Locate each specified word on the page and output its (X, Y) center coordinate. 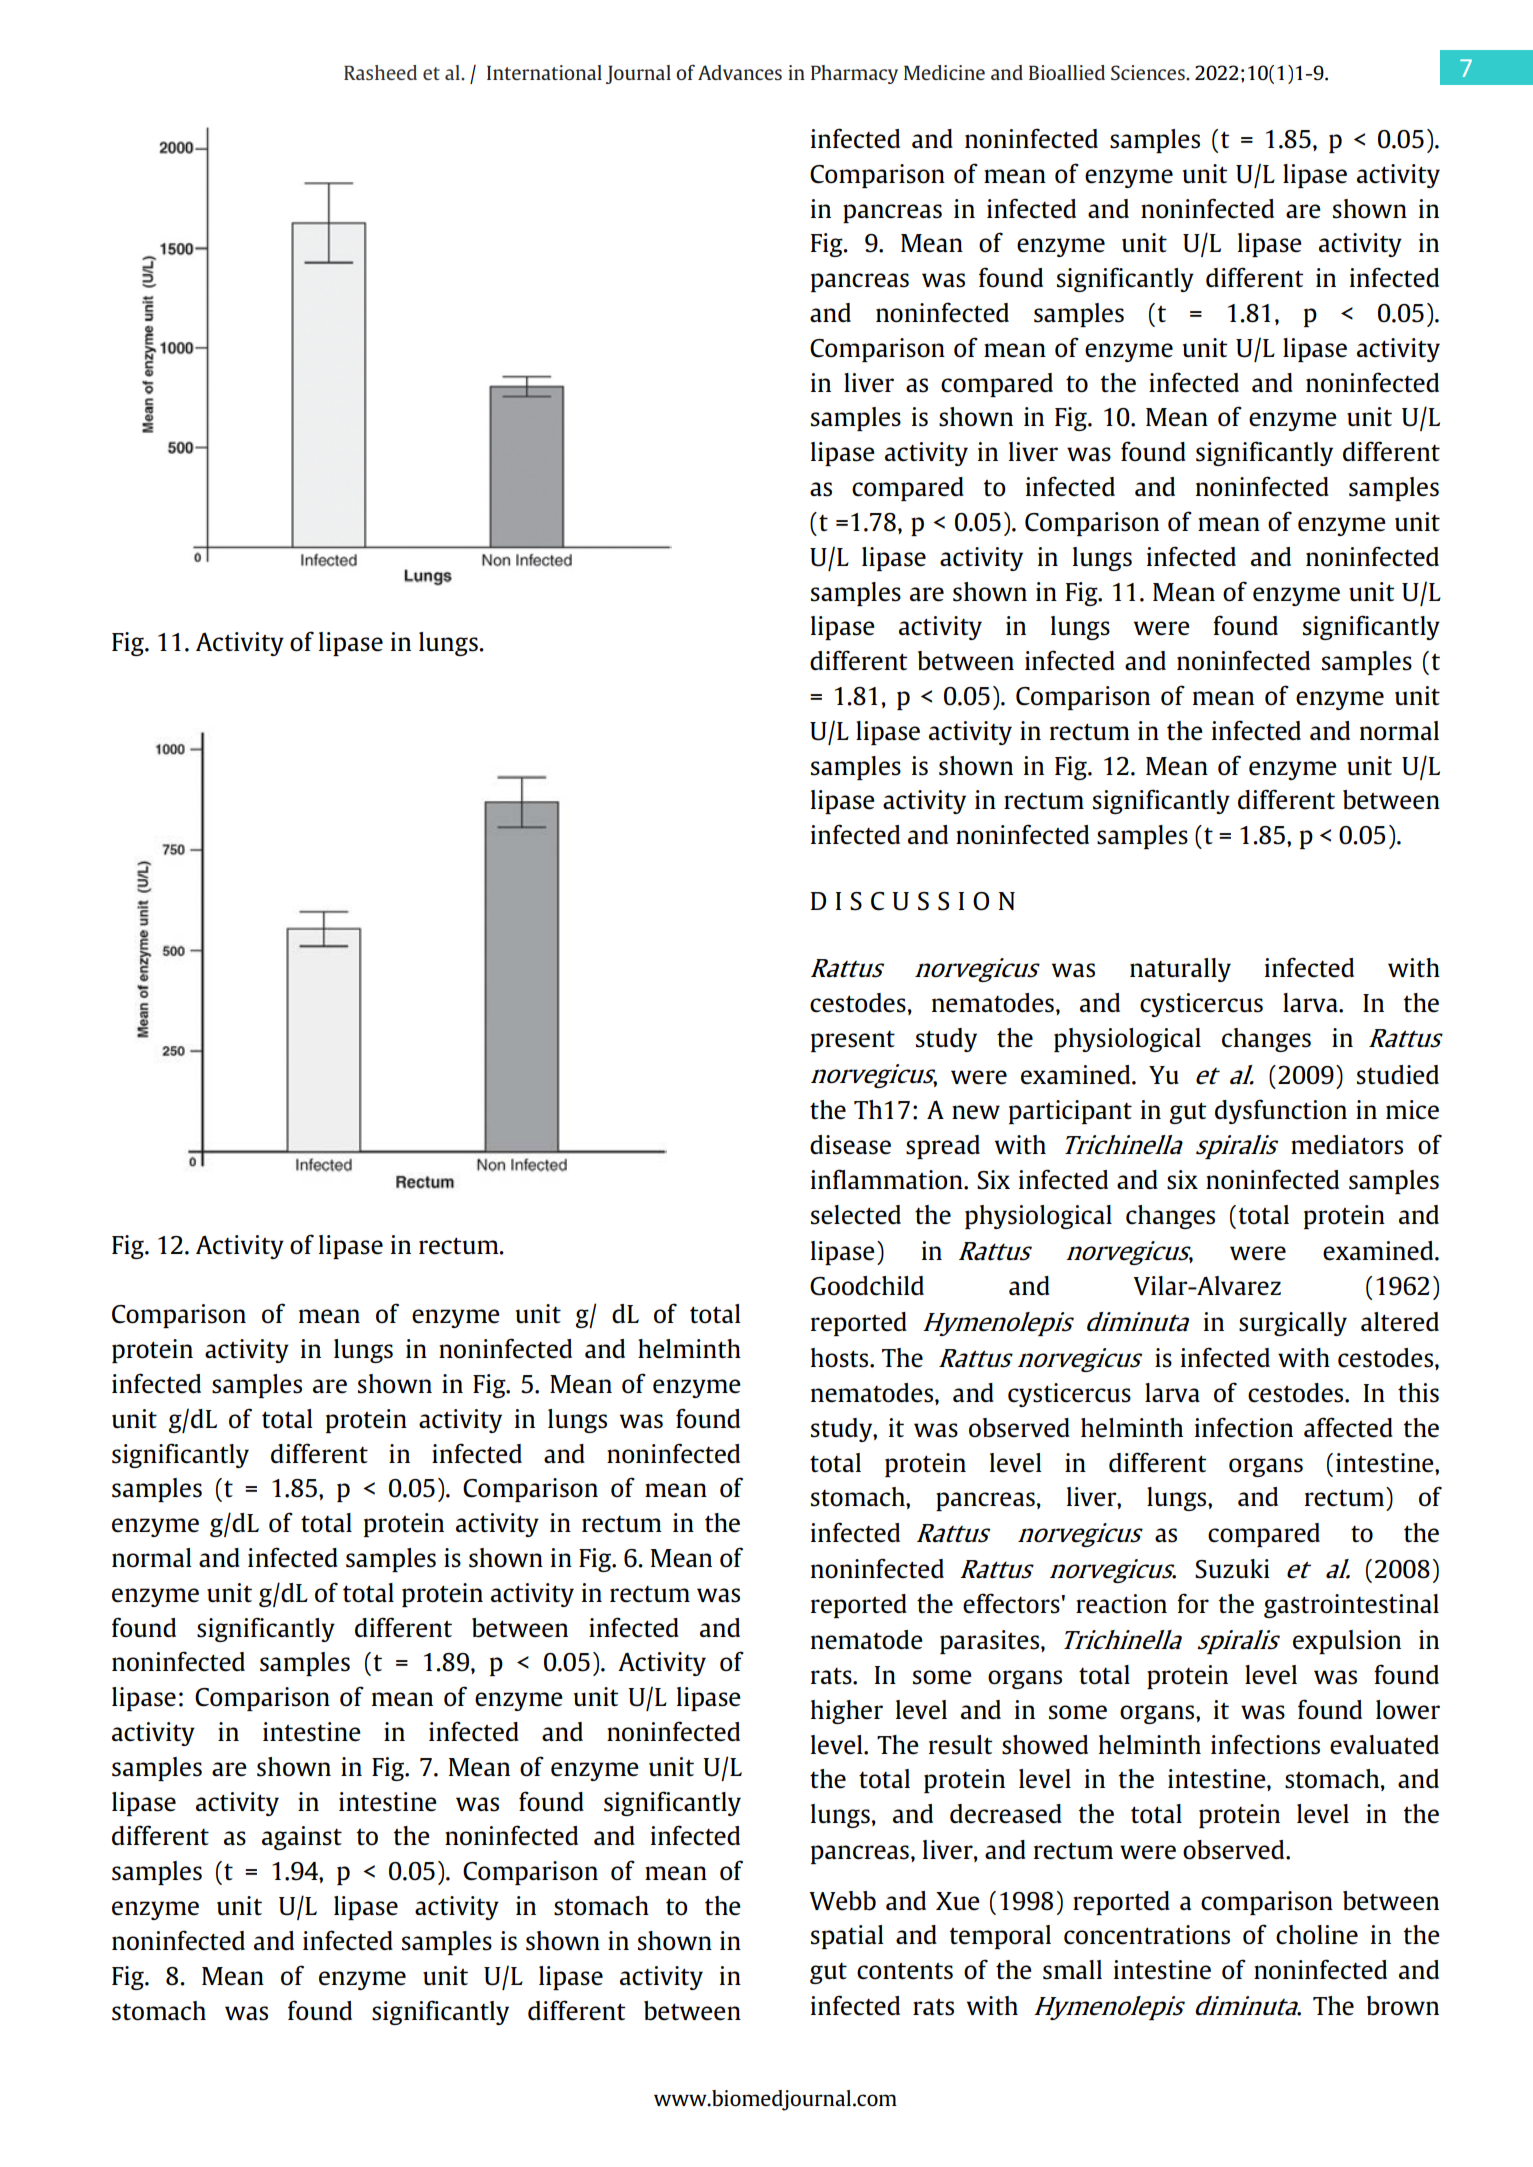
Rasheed (380, 72)
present (853, 1041)
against (302, 1838)
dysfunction (1281, 1111)
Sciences (1149, 72)
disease (850, 1145)
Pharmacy (854, 74)
